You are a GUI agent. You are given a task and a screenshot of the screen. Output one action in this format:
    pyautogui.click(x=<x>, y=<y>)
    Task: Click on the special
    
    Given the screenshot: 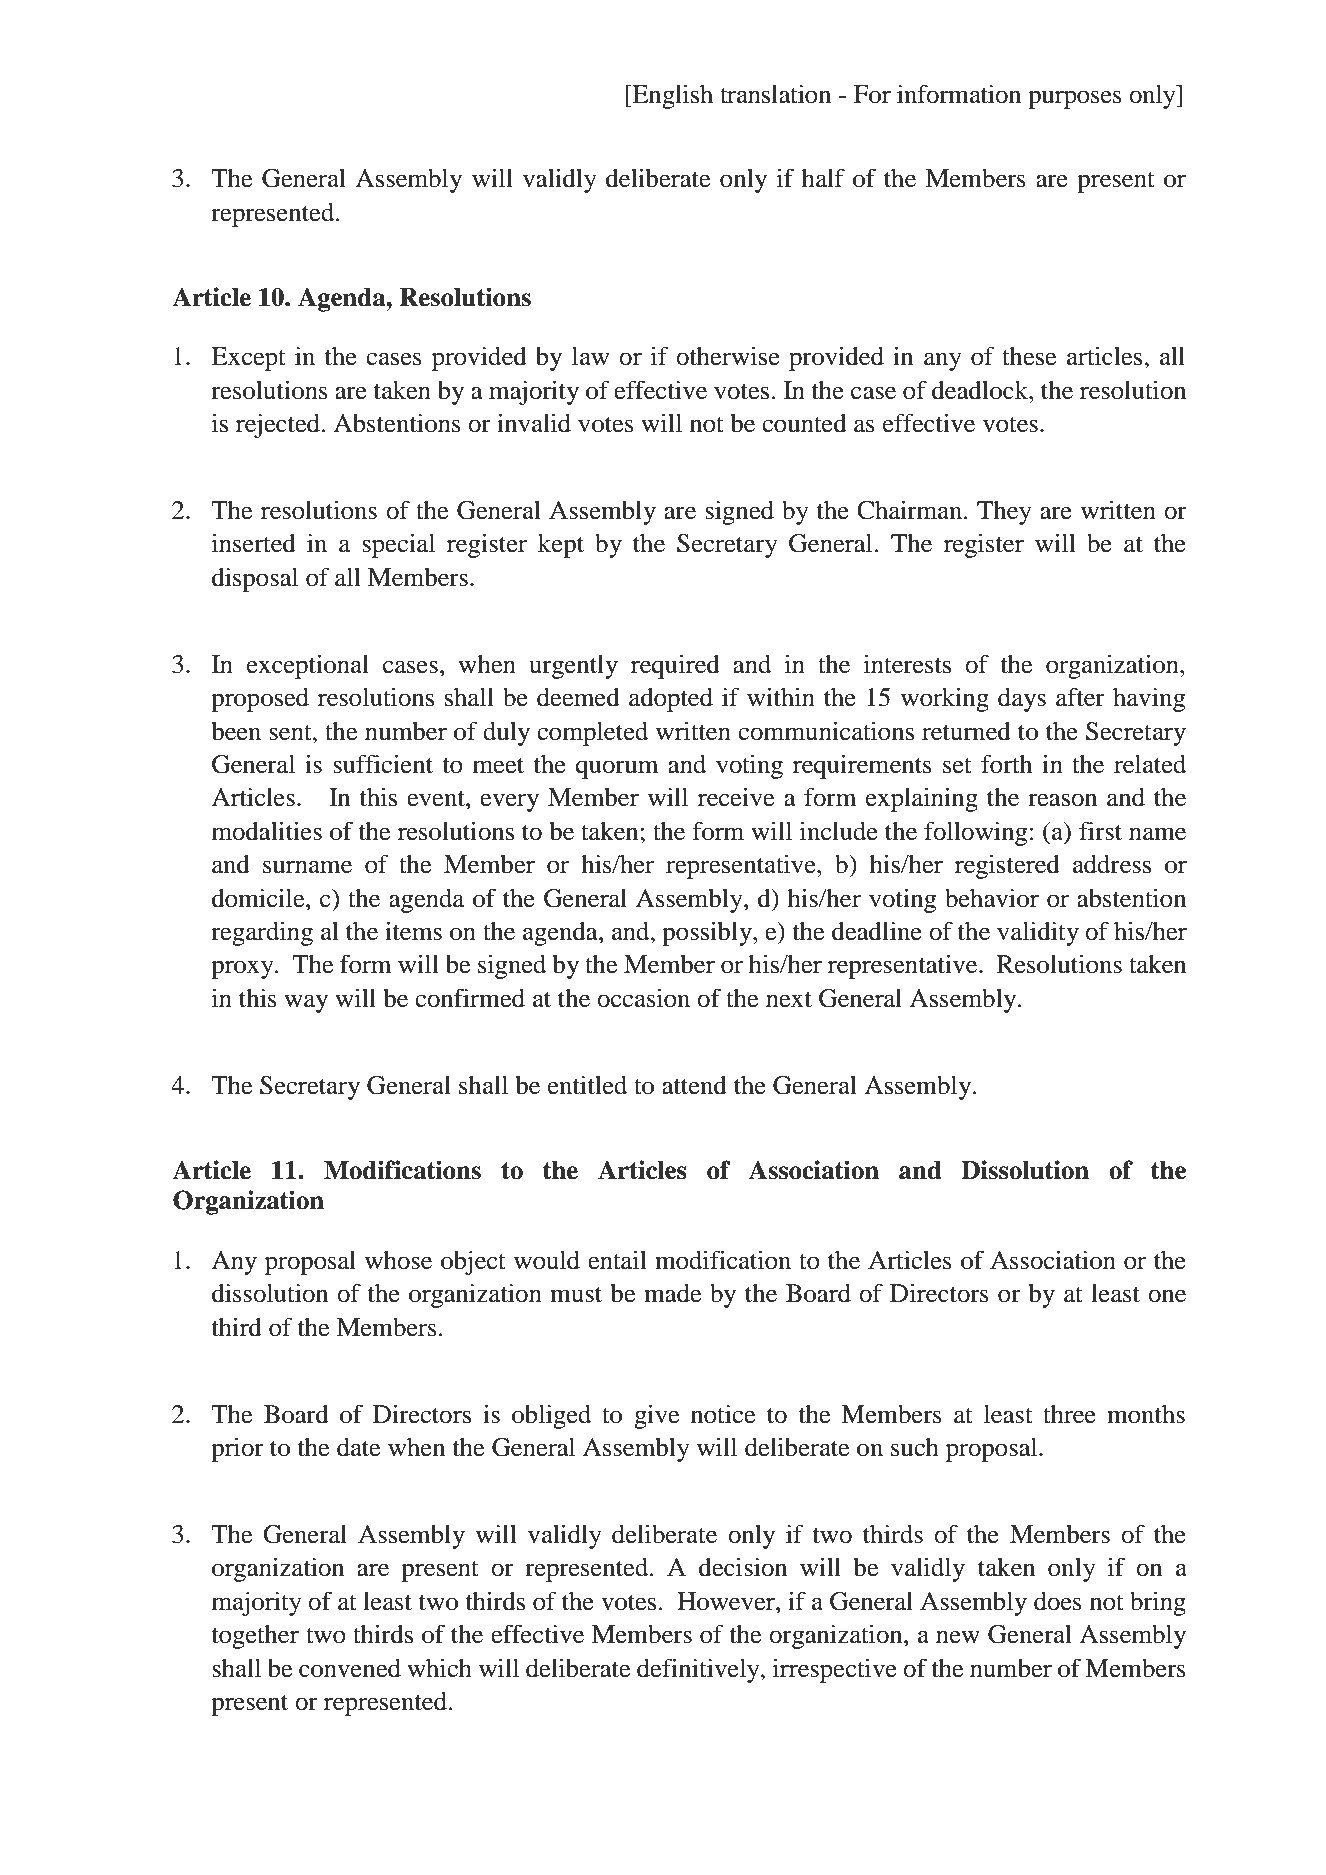 What is the action you would take?
    pyautogui.click(x=398, y=545)
